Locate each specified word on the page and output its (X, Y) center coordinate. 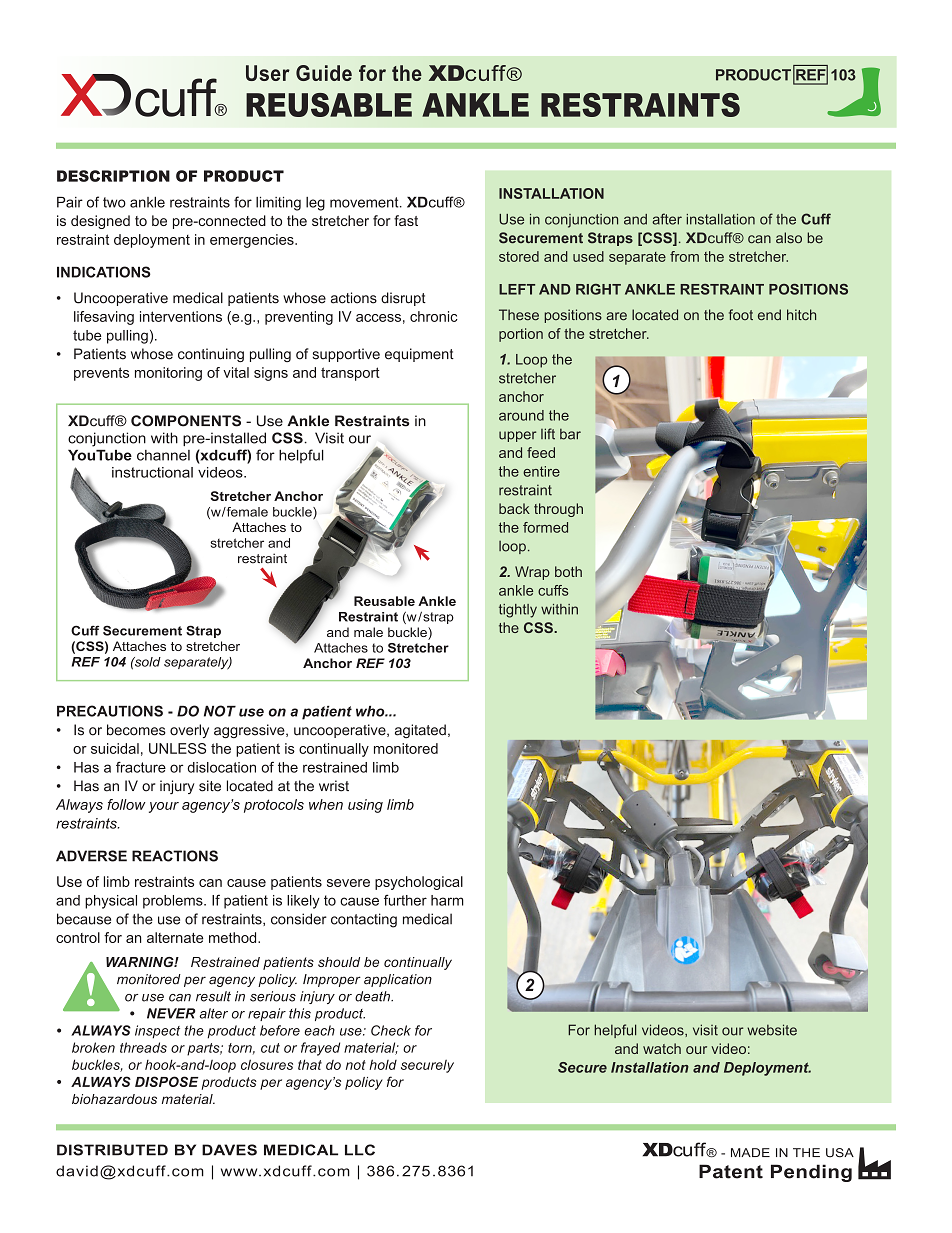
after (667, 219)
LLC (360, 1150)
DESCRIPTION (113, 176)
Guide (324, 73)
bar (570, 434)
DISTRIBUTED (112, 1150)
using (365, 806)
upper (517, 436)
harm (447, 900)
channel (163, 455)
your (164, 807)
